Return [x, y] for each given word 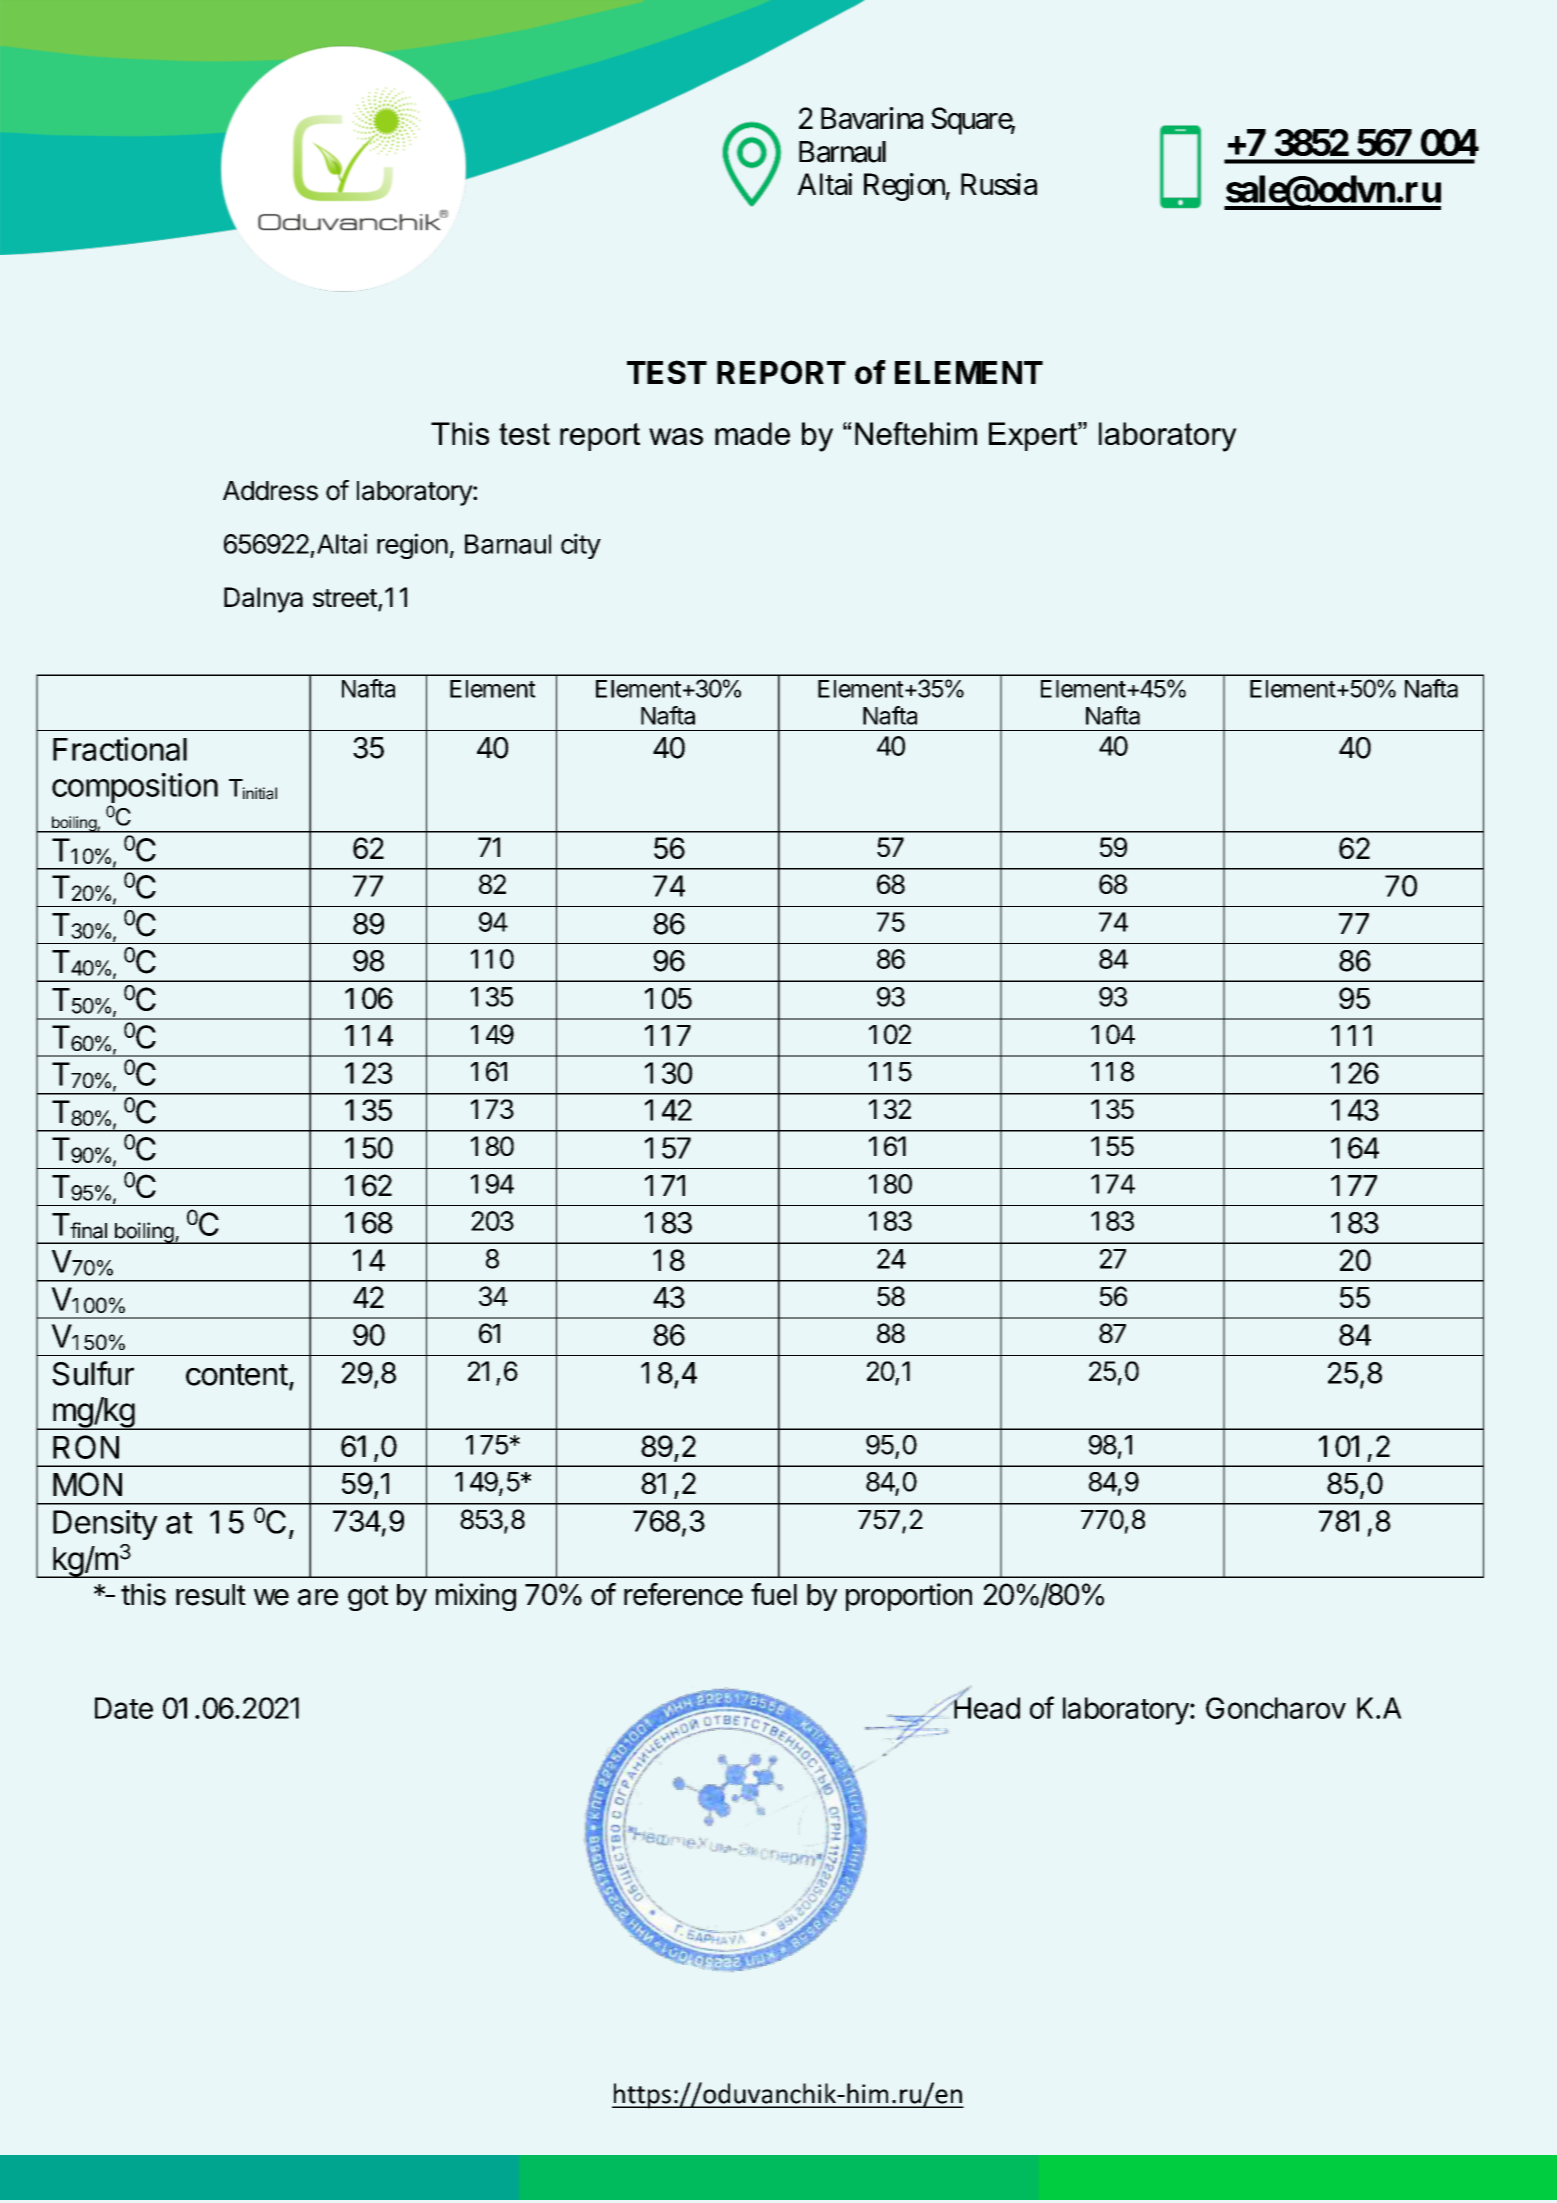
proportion [909, 1597]
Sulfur [93, 1373]
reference [683, 1594]
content [237, 1375]
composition [135, 788]
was [676, 436]
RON [86, 1447]
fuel [774, 1594]
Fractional [120, 749]
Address [270, 491]
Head [986, 1707]
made [752, 433]
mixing [476, 1597]
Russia [999, 184]
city [581, 546]
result [211, 1595]
